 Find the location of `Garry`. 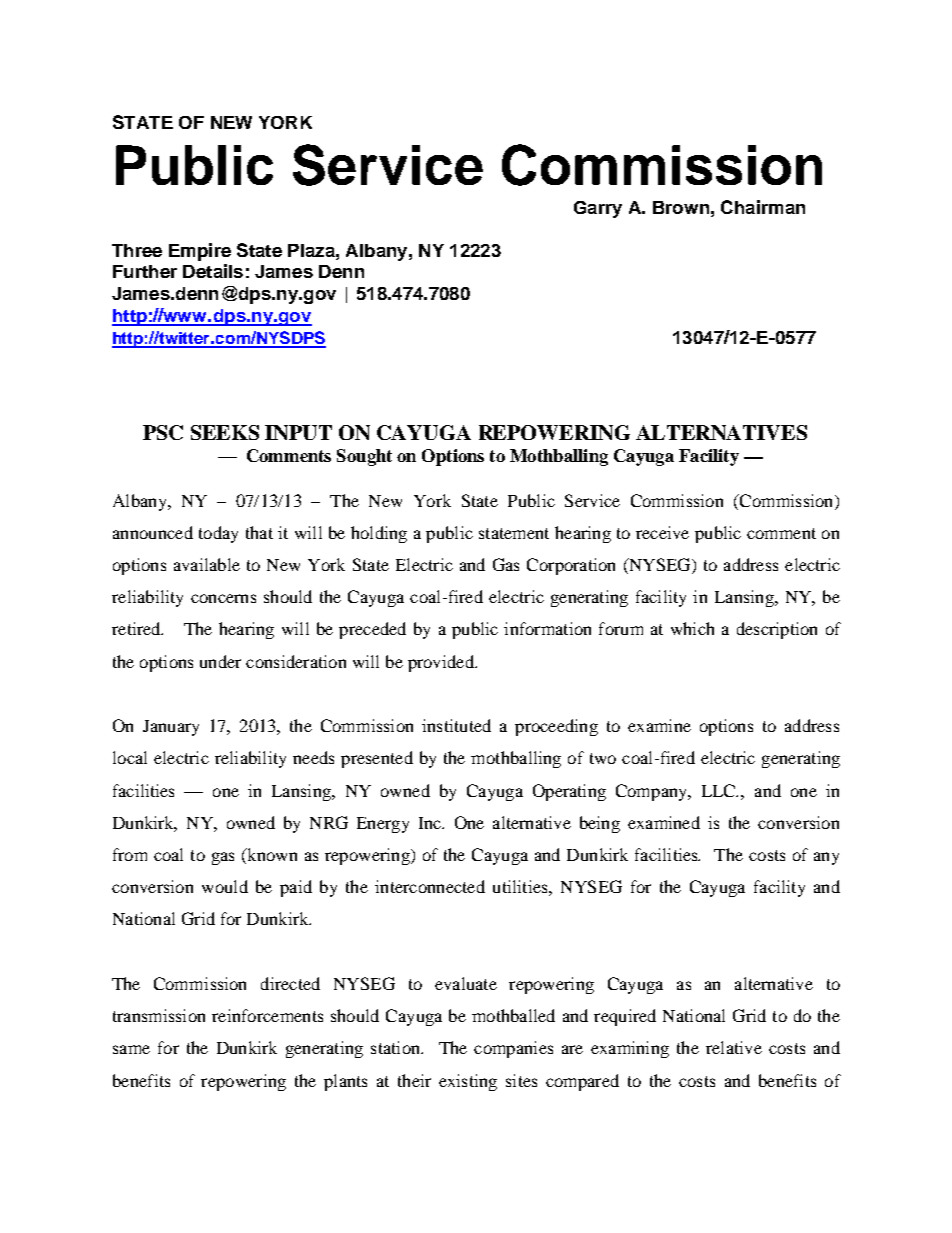

Garry is located at coordinates (598, 209).
